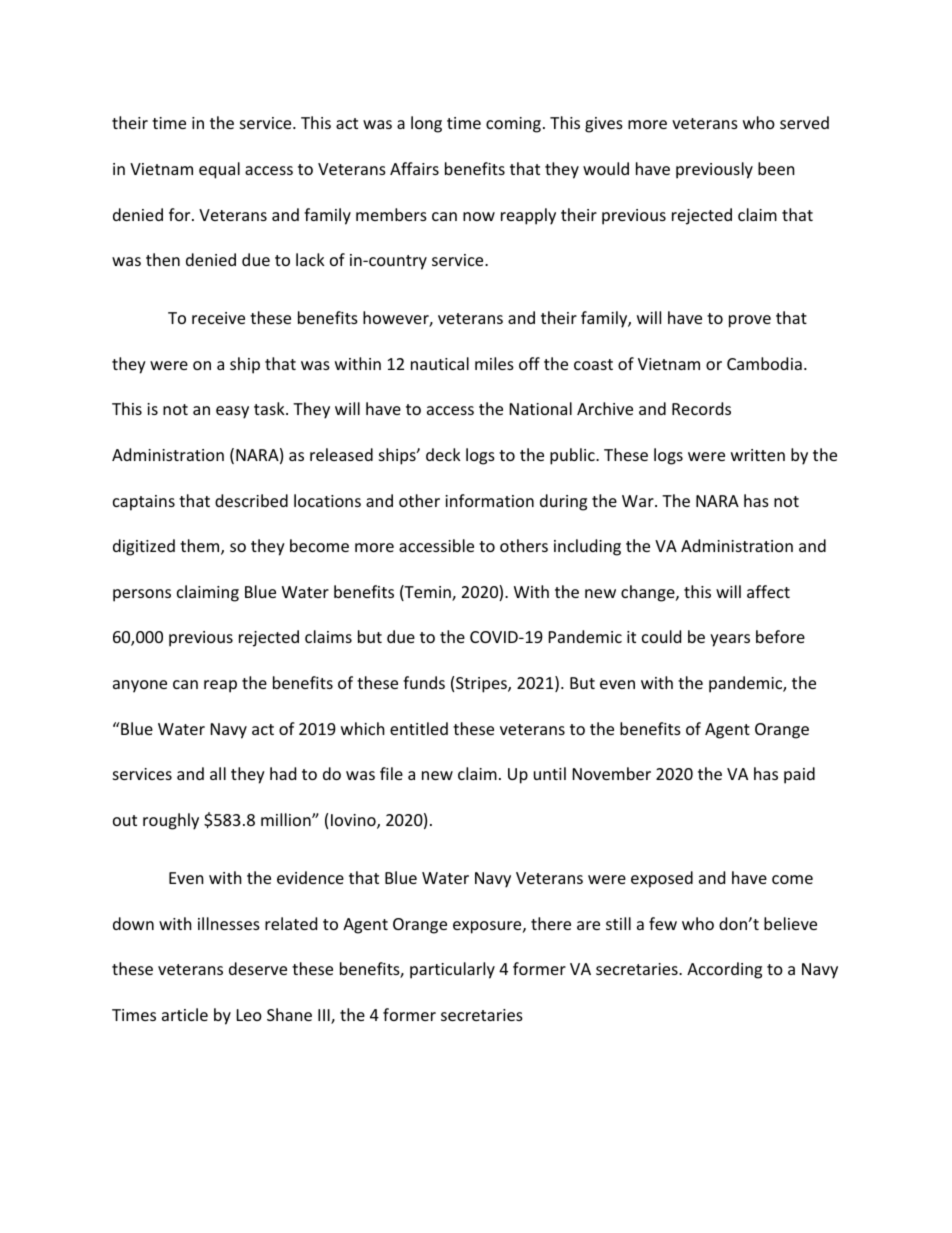  I want to click on anyone, so click(140, 686).
